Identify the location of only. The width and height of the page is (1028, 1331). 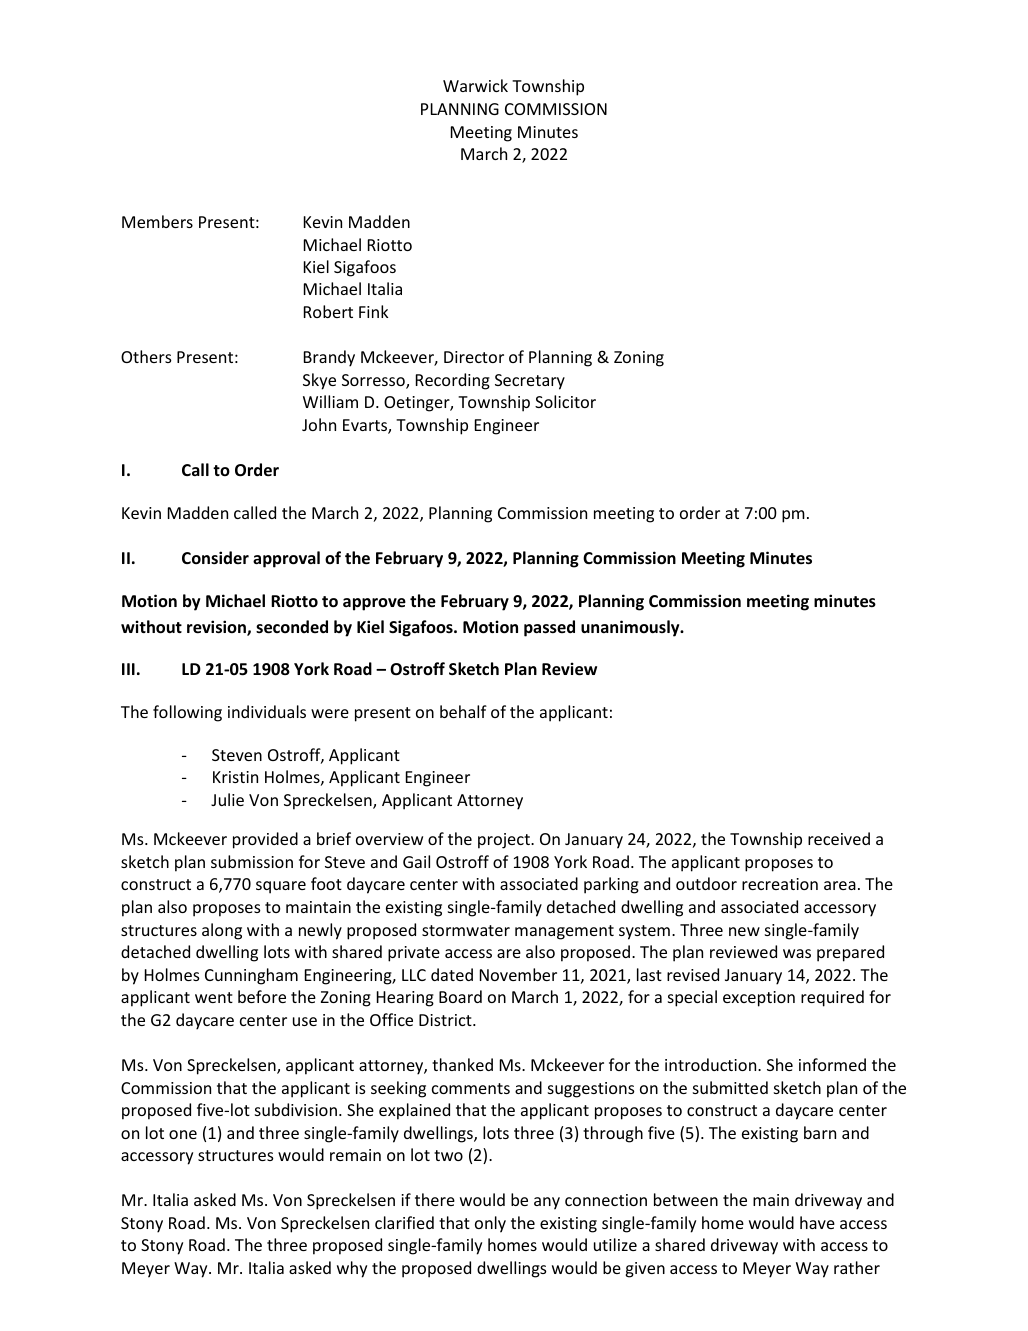
(490, 1224).
